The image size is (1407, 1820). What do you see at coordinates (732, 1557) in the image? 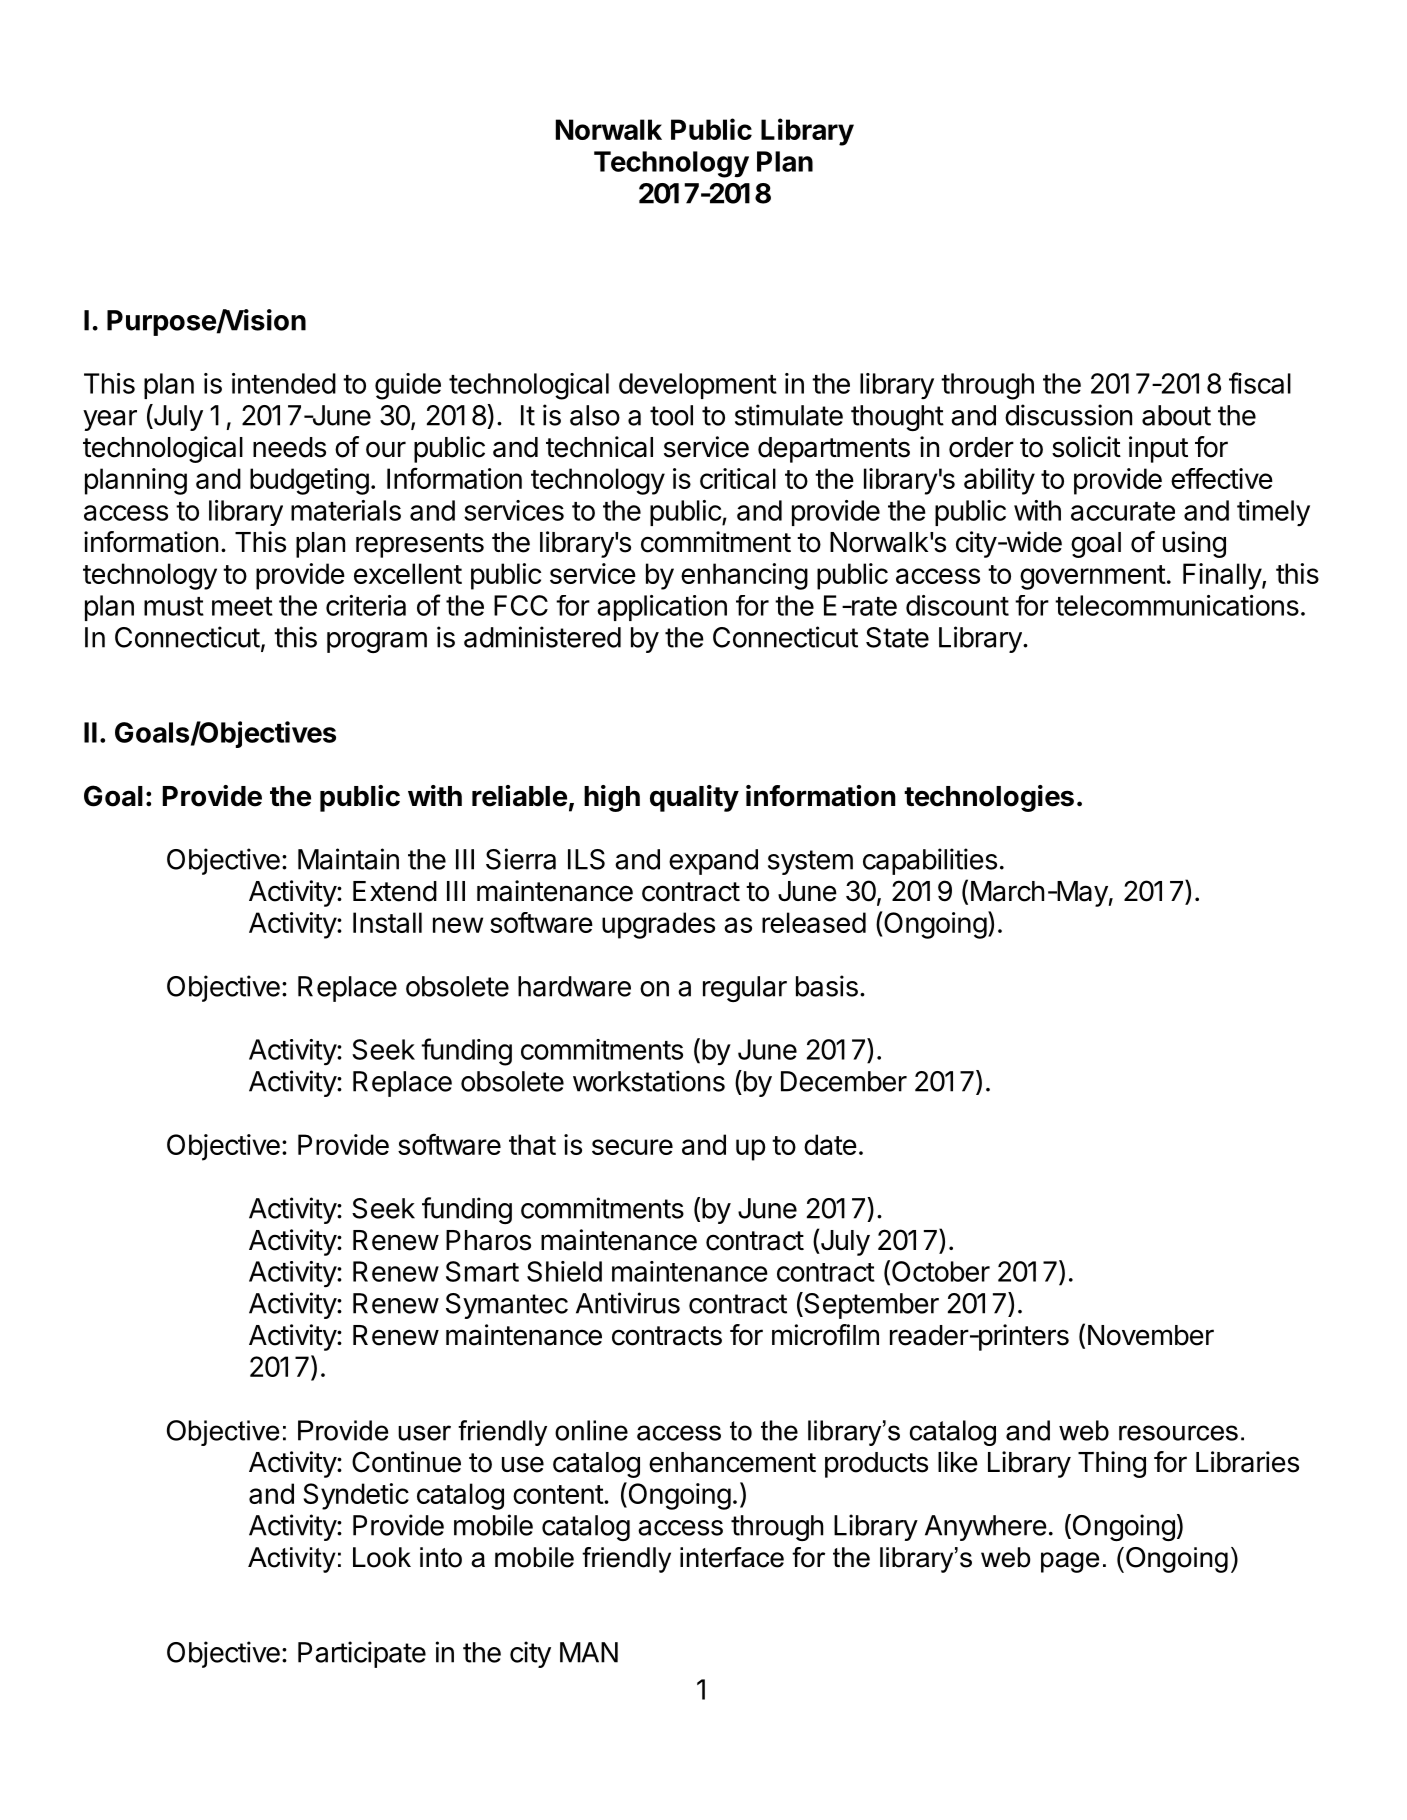
I see `interface` at bounding box center [732, 1557].
